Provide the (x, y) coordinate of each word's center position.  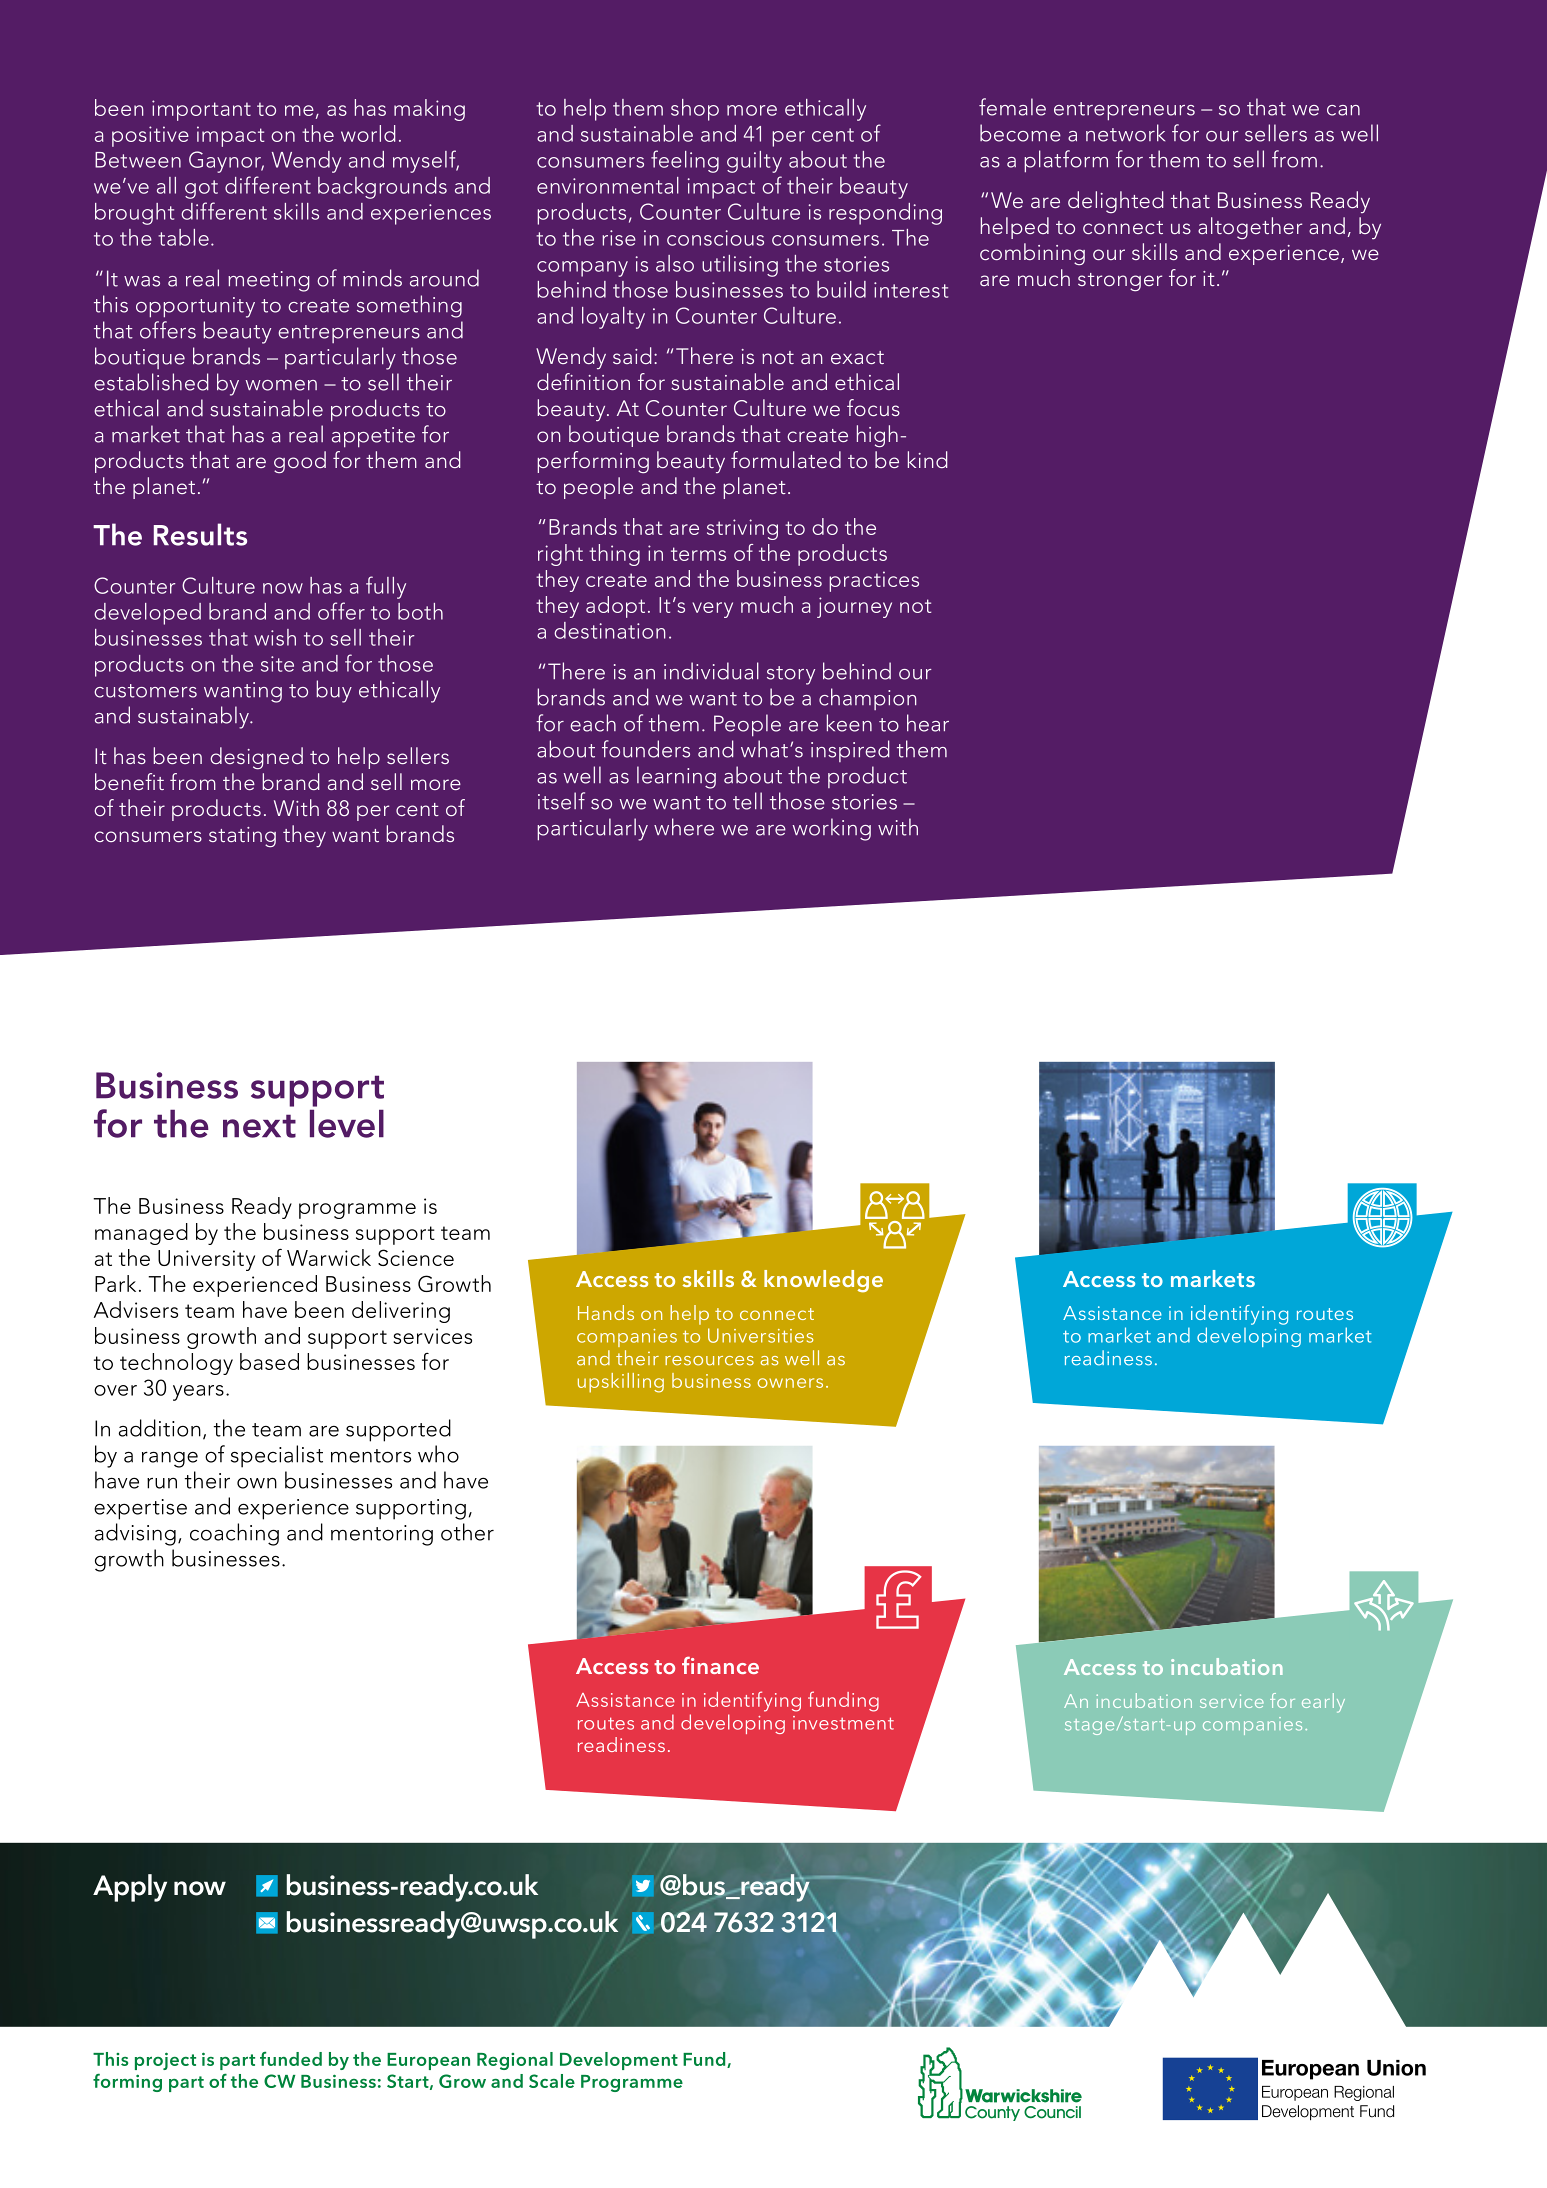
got (201, 189)
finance (720, 1665)
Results (200, 534)
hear (928, 723)
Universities (760, 1335)
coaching (234, 1534)
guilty (754, 162)
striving (742, 529)
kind (928, 459)
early (1323, 1703)
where (684, 827)
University (206, 1260)
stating (242, 837)
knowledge (823, 1281)
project (165, 2061)
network (1125, 133)
